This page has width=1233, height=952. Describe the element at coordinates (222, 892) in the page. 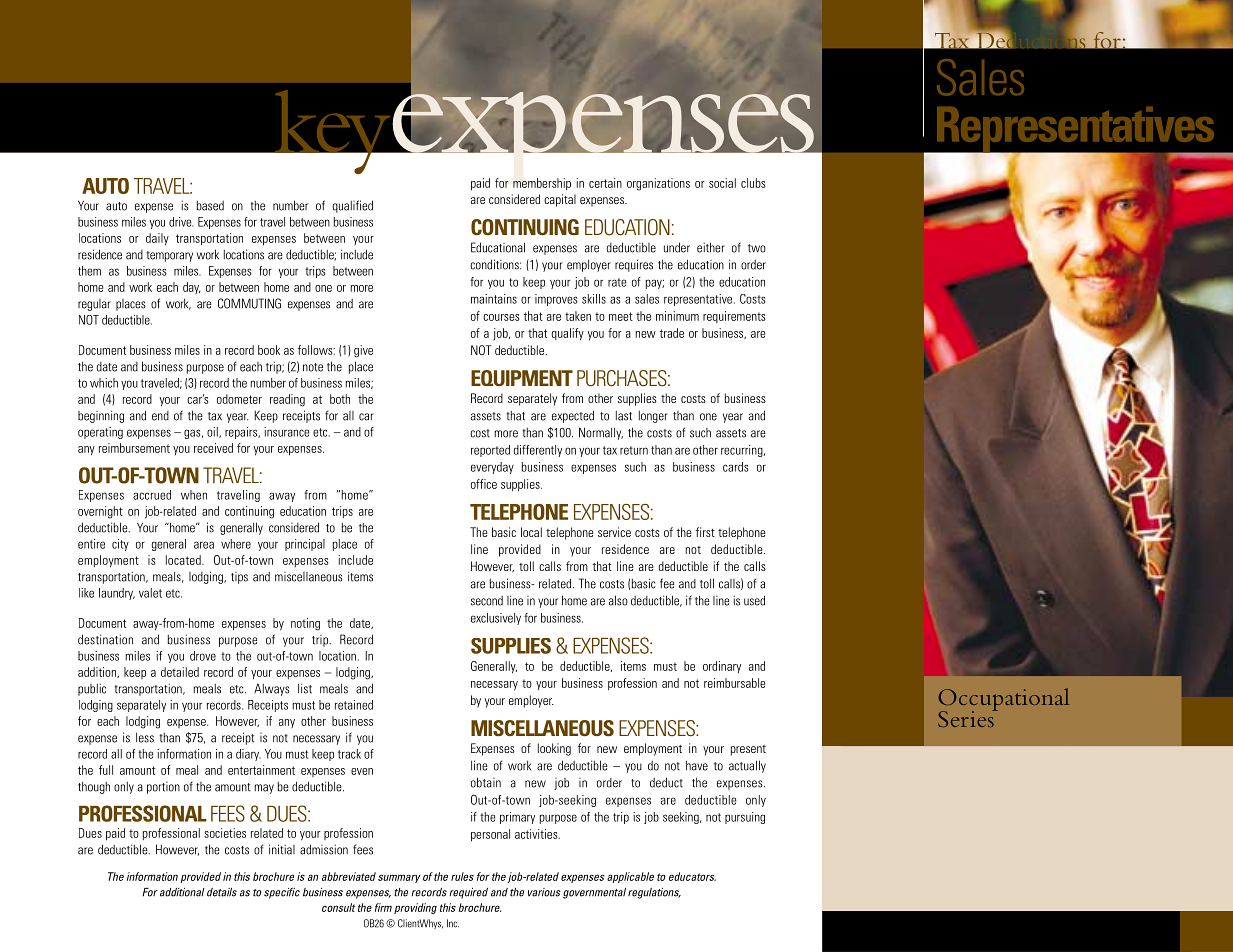

I see `details` at that location.
